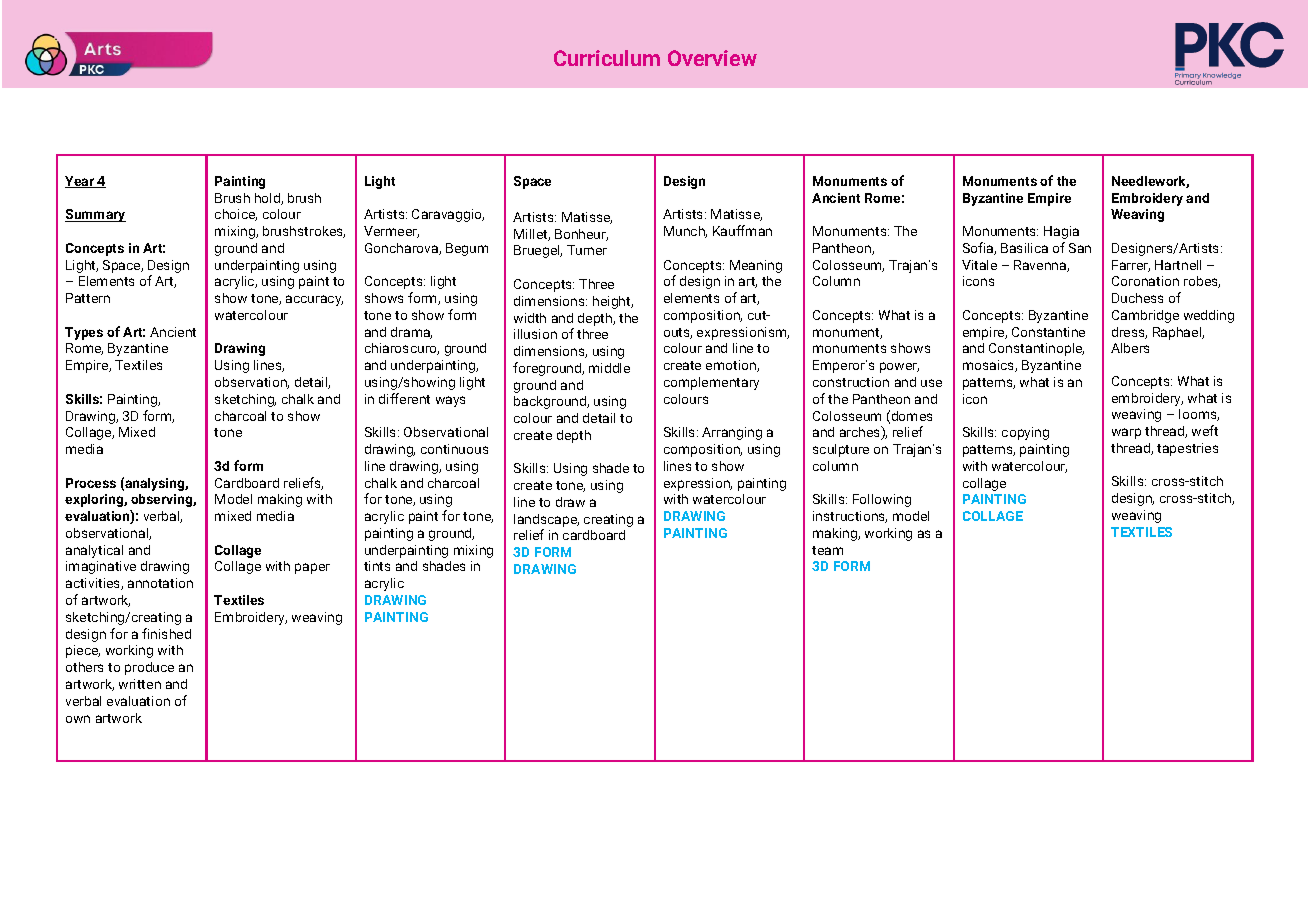  What do you see at coordinates (742, 230) in the page?
I see `Kauffman` at bounding box center [742, 230].
